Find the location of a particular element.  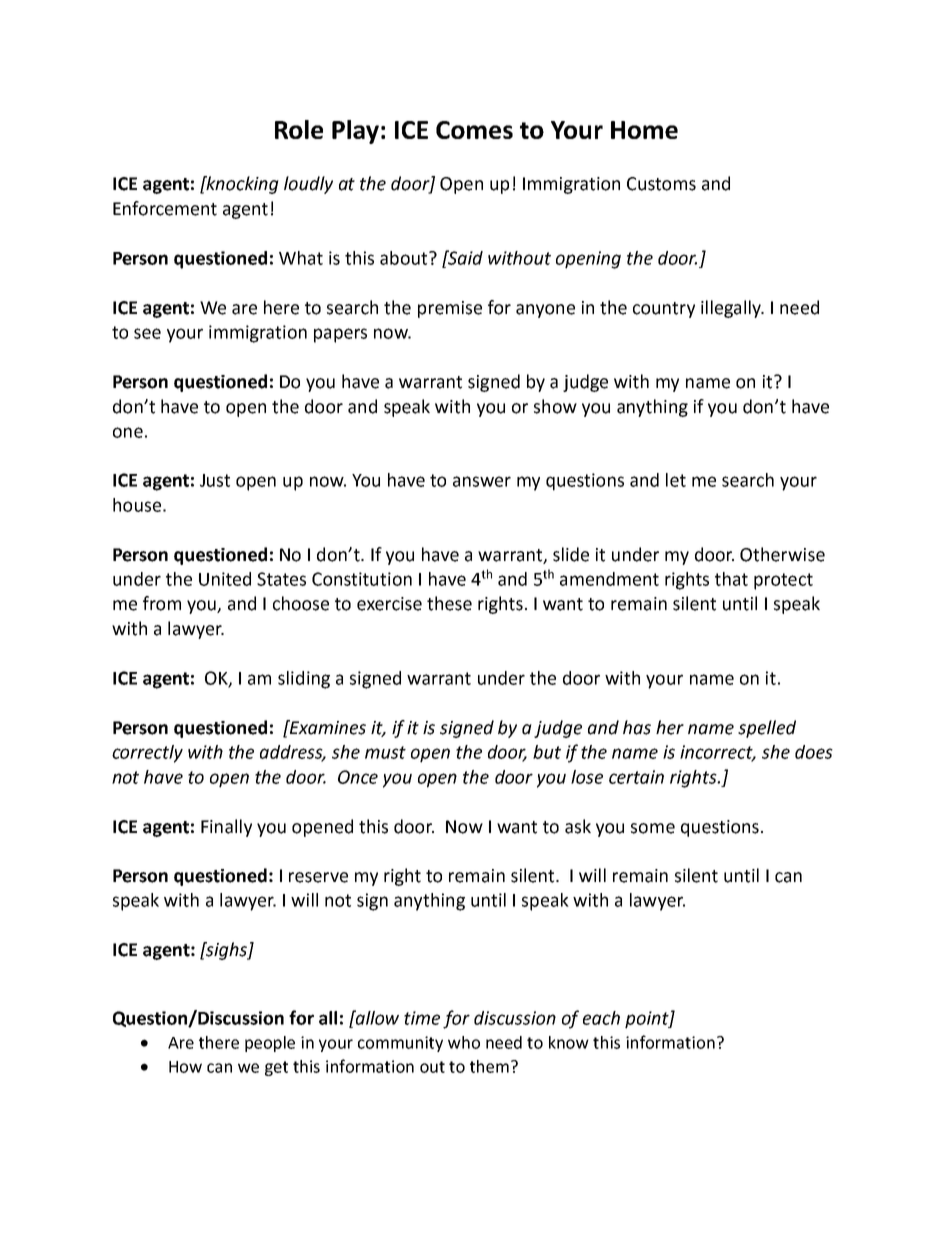

see is located at coordinates (147, 333).
